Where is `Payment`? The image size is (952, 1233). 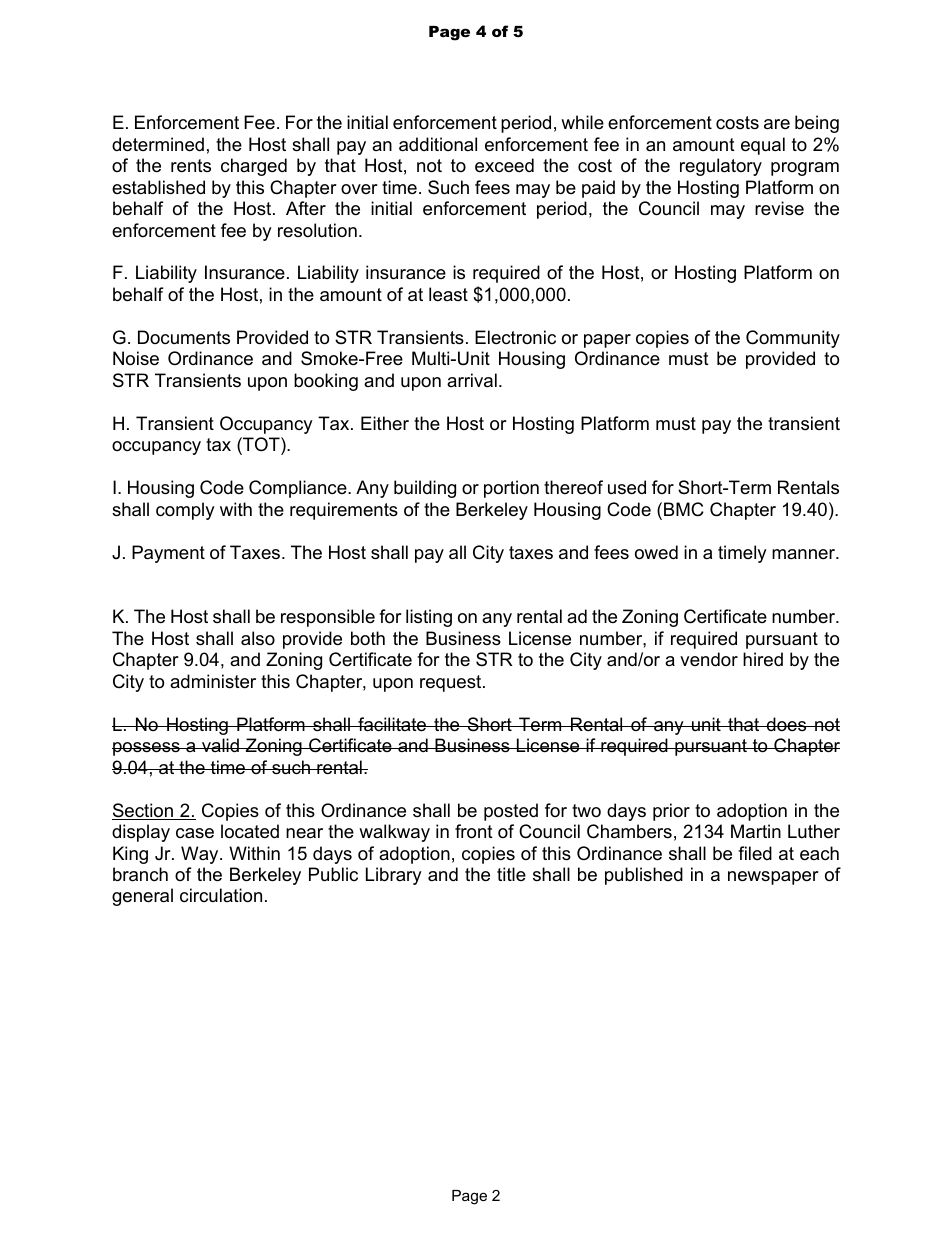
Payment is located at coordinates (168, 554).
